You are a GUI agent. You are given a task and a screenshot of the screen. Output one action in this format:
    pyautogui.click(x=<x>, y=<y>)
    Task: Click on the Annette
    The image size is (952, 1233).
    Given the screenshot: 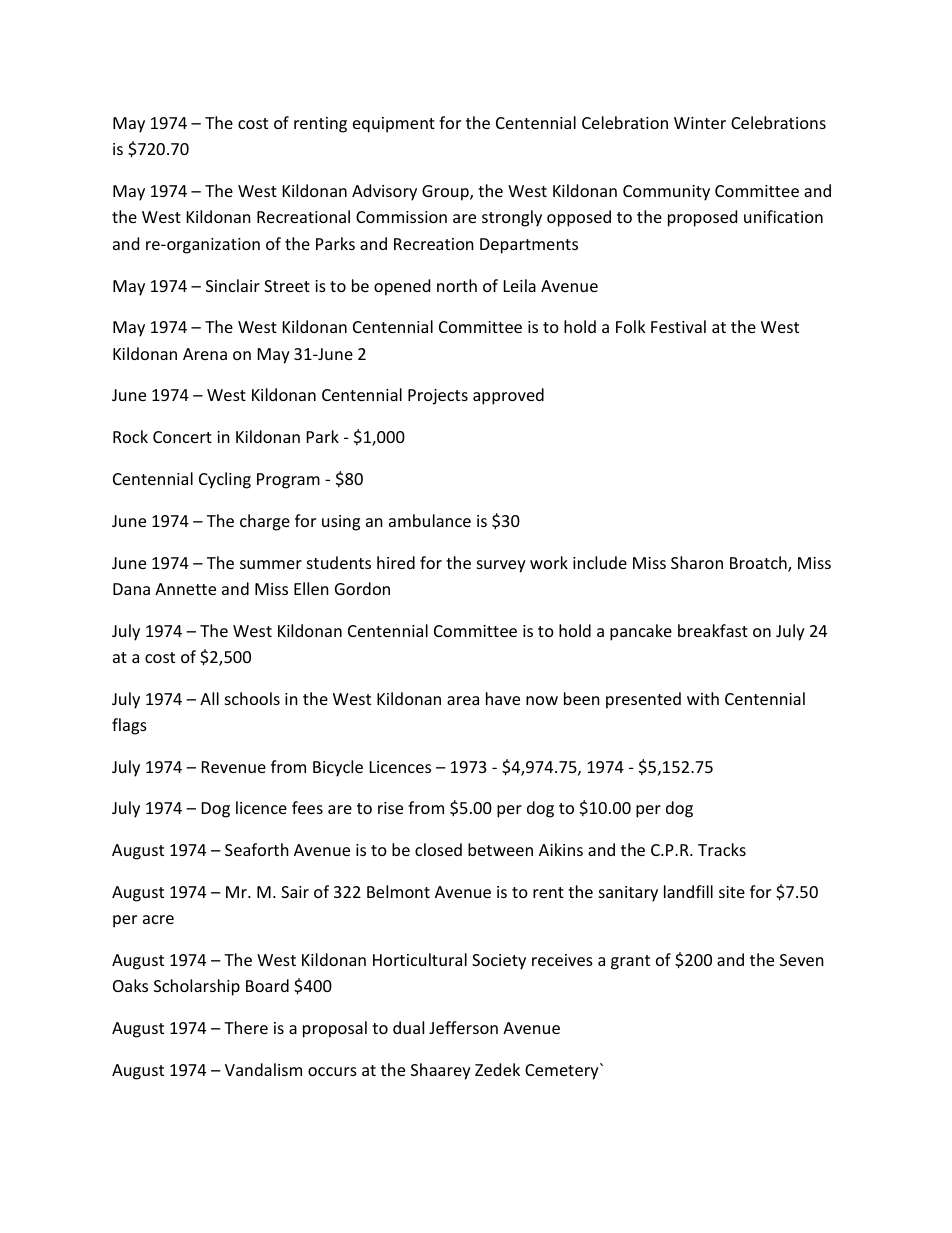 What is the action you would take?
    pyautogui.click(x=185, y=589)
